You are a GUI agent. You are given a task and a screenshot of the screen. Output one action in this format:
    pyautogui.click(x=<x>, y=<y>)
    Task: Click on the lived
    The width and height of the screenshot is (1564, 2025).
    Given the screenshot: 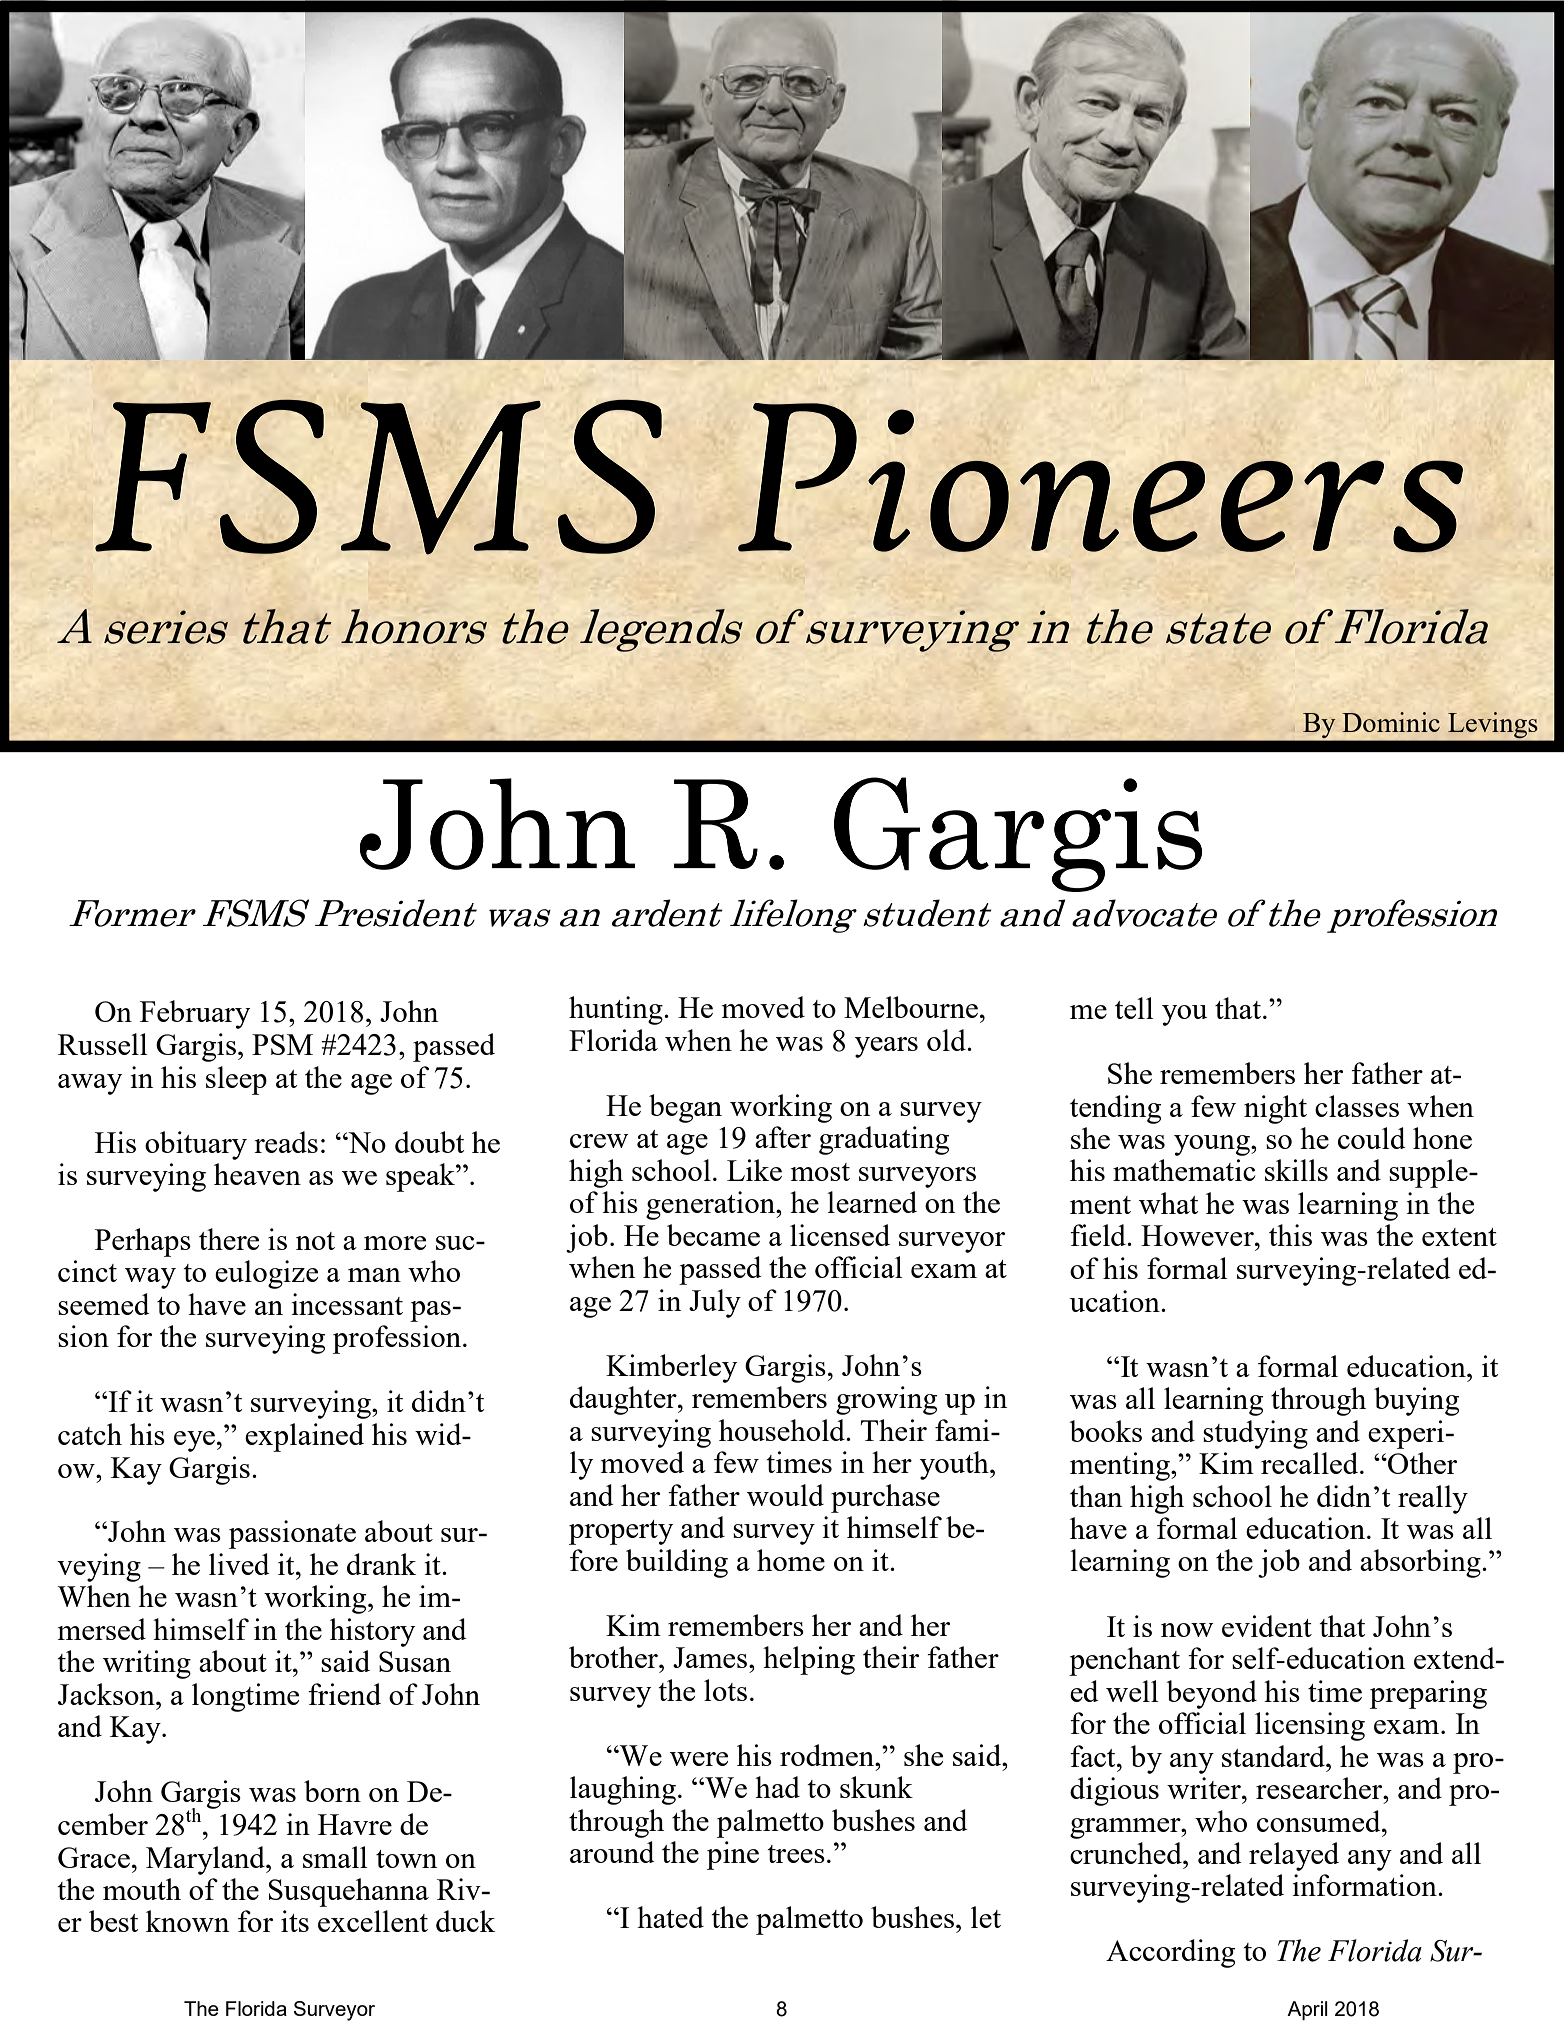 What is the action you would take?
    pyautogui.click(x=239, y=1564)
